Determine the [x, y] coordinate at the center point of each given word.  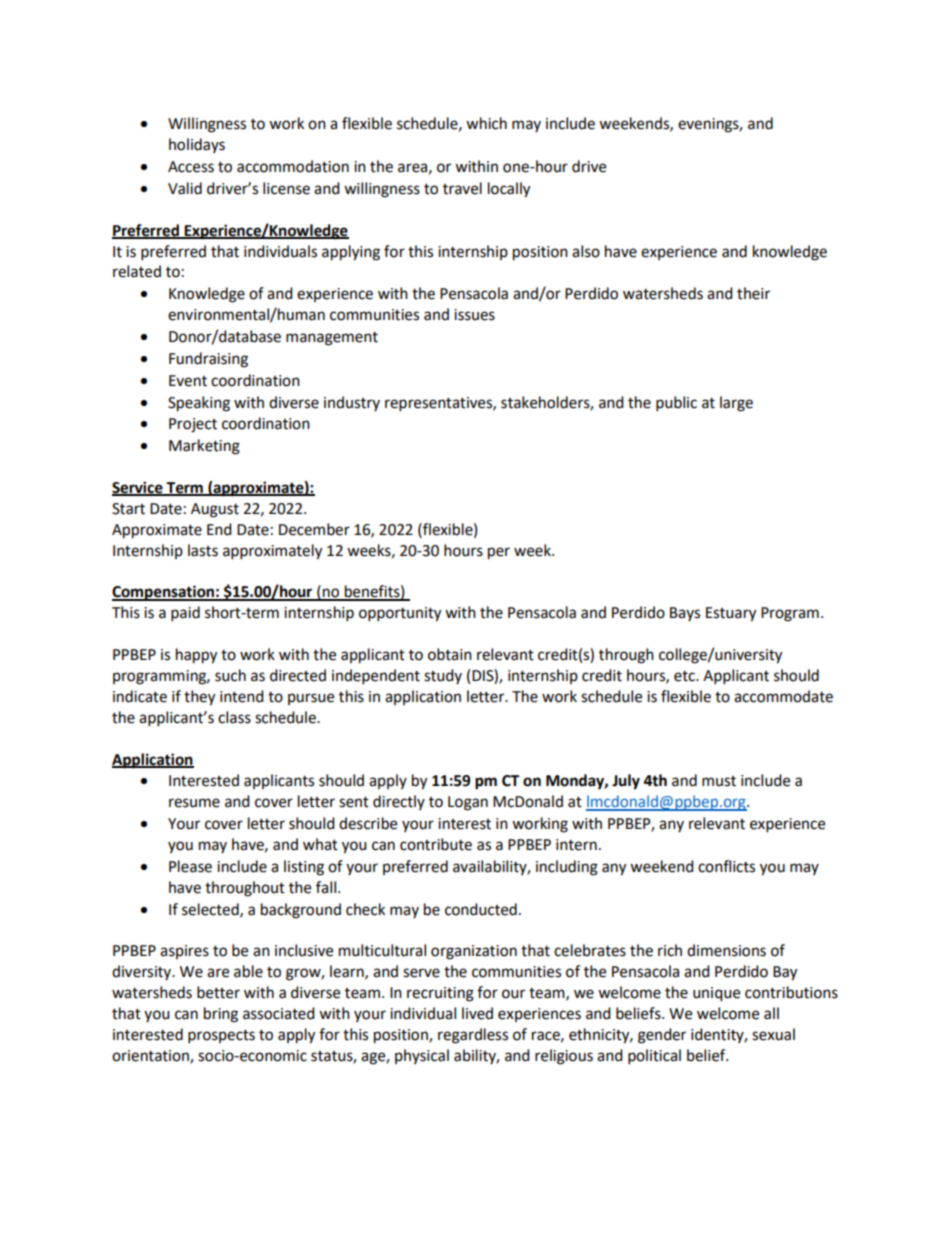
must [719, 781]
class [234, 717]
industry [352, 403]
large [736, 404]
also [586, 251]
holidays [197, 145]
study [443, 676]
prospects [221, 1037]
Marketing [204, 447]
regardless [473, 1036]
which [486, 123]
